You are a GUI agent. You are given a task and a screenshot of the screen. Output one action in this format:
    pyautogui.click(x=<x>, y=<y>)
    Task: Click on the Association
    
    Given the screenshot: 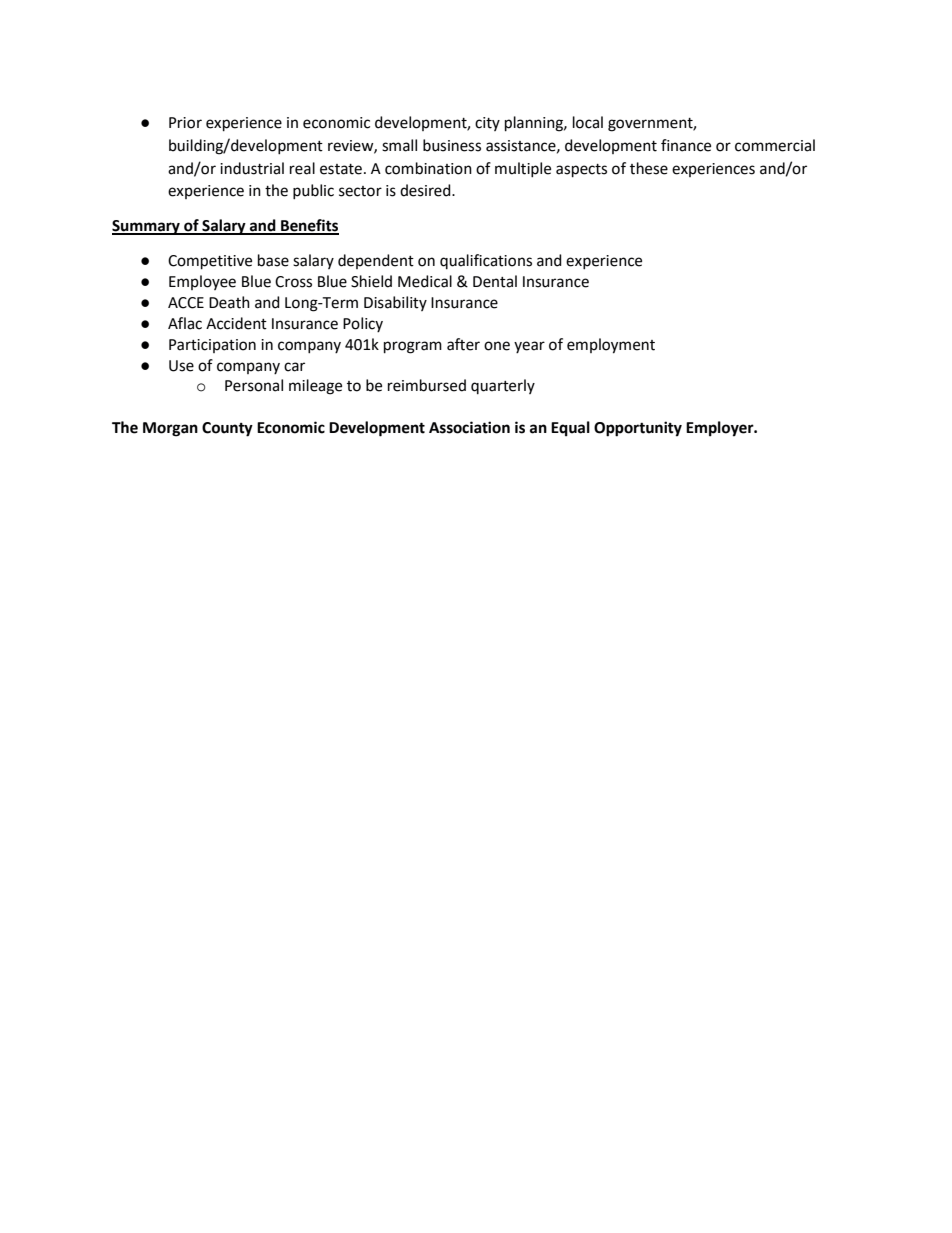 What is the action you would take?
    pyautogui.click(x=469, y=427)
